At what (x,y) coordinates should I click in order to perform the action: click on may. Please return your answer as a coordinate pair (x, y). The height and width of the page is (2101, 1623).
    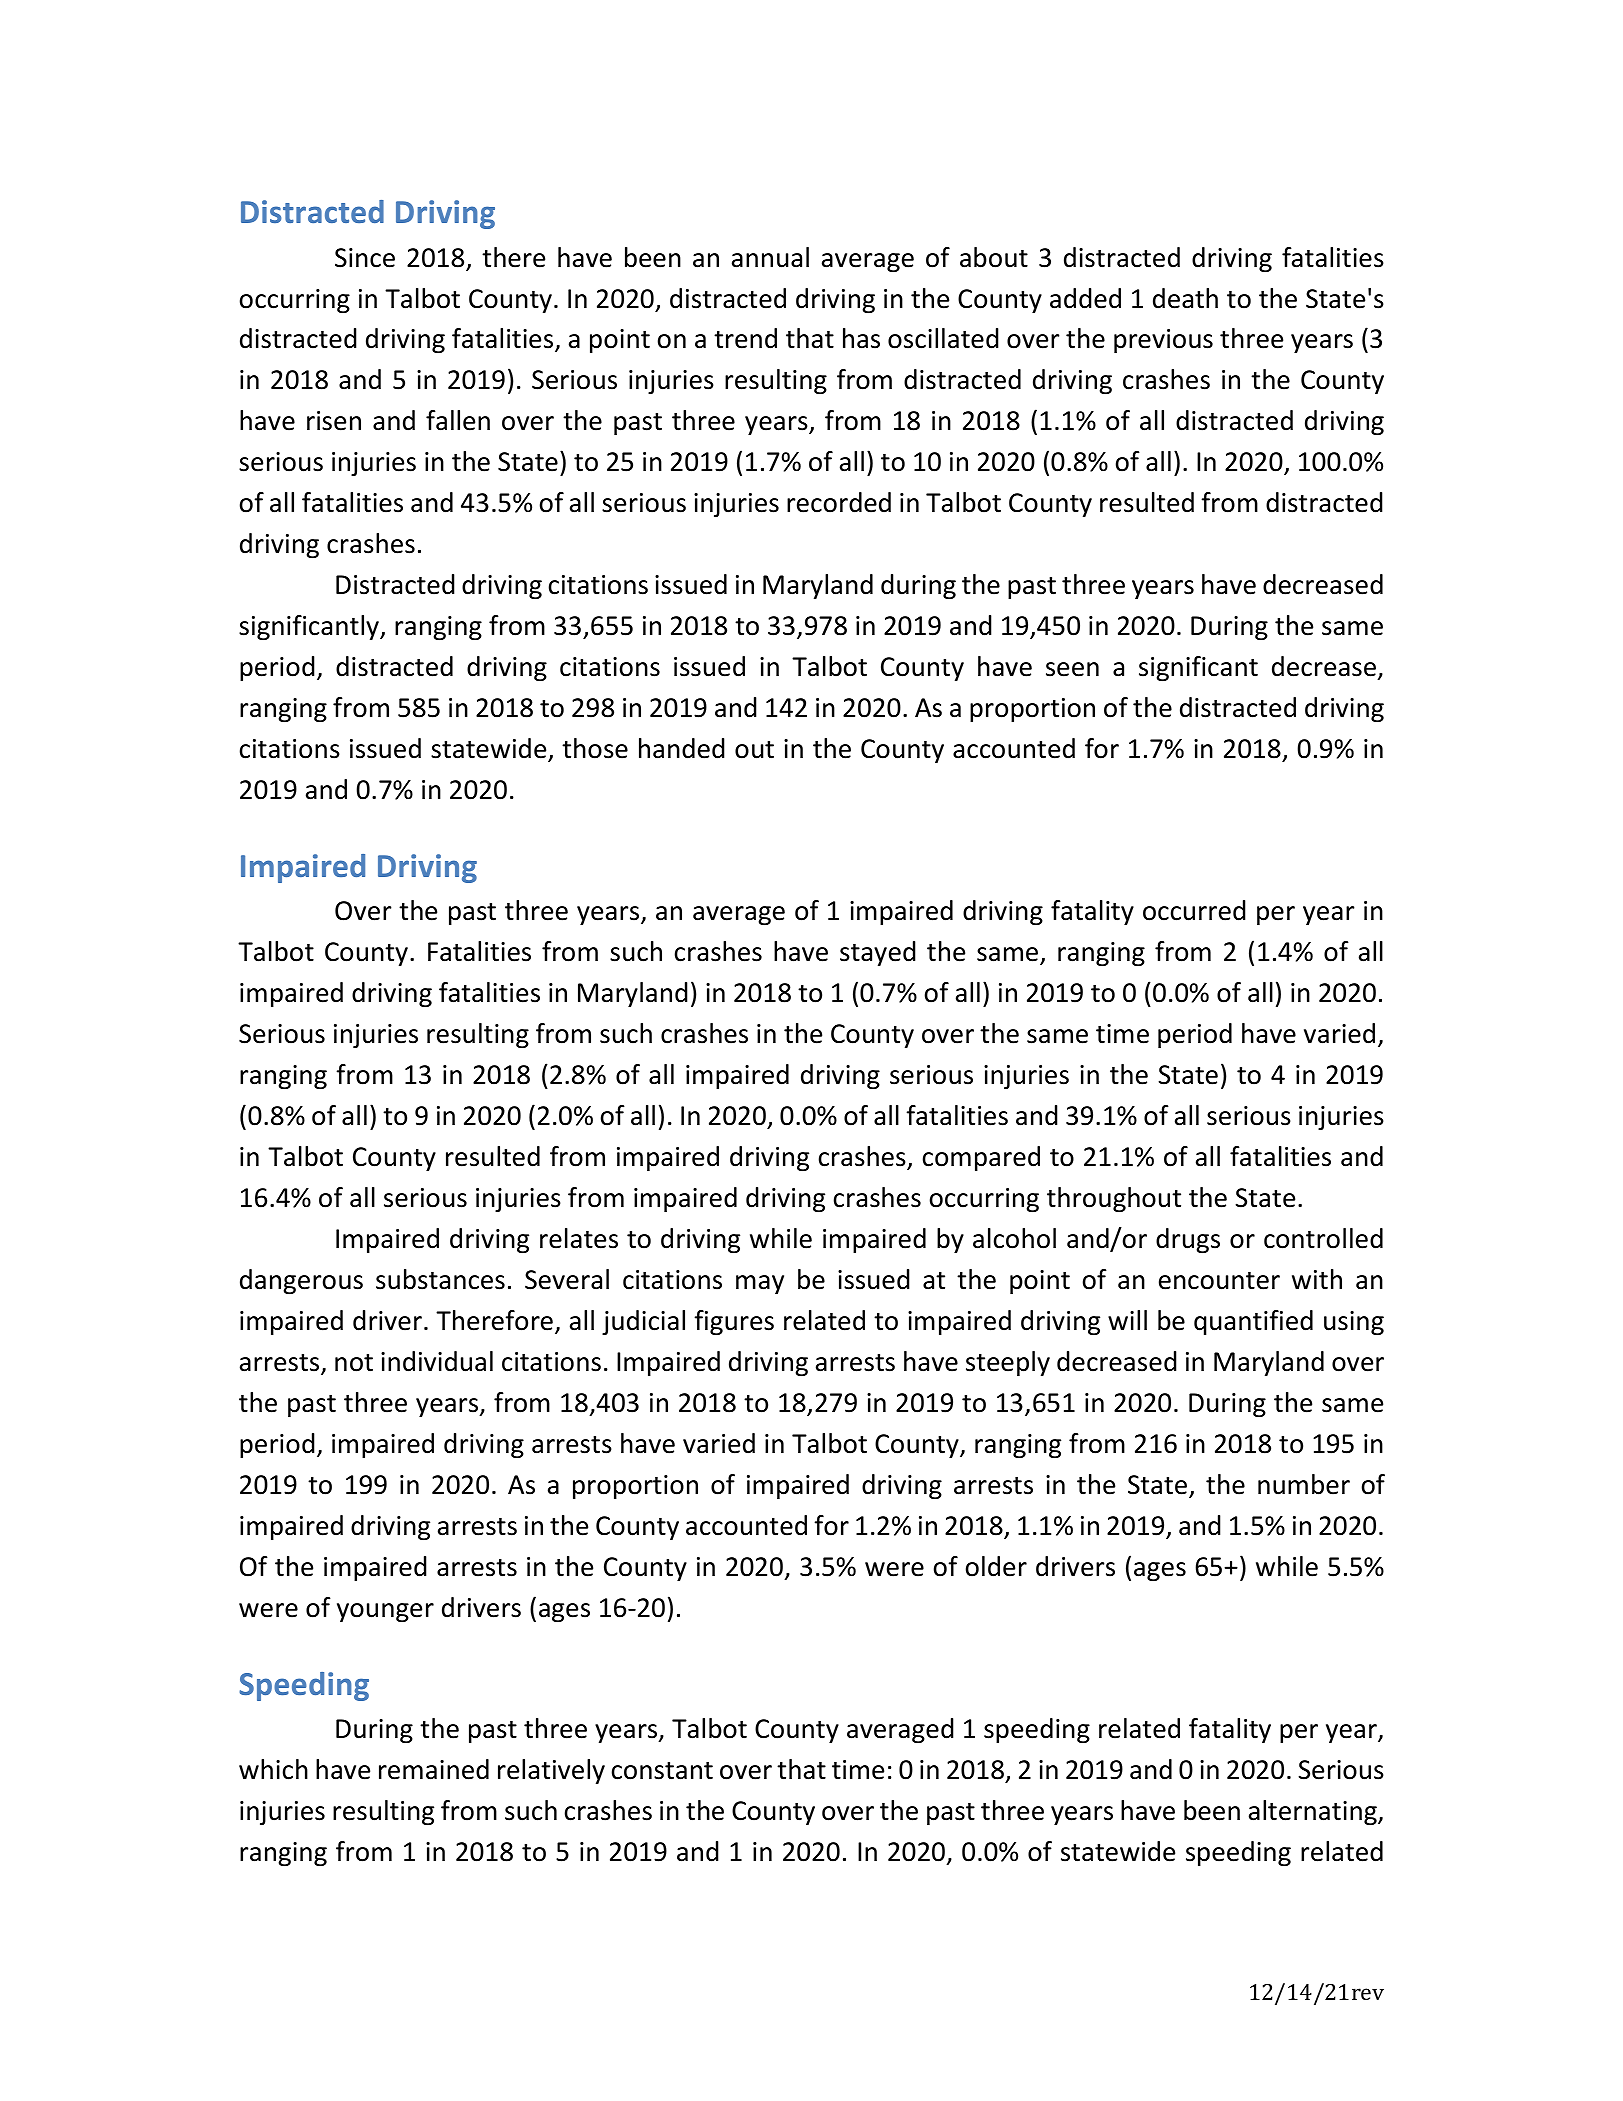
    Looking at the image, I should click on (760, 1284).
